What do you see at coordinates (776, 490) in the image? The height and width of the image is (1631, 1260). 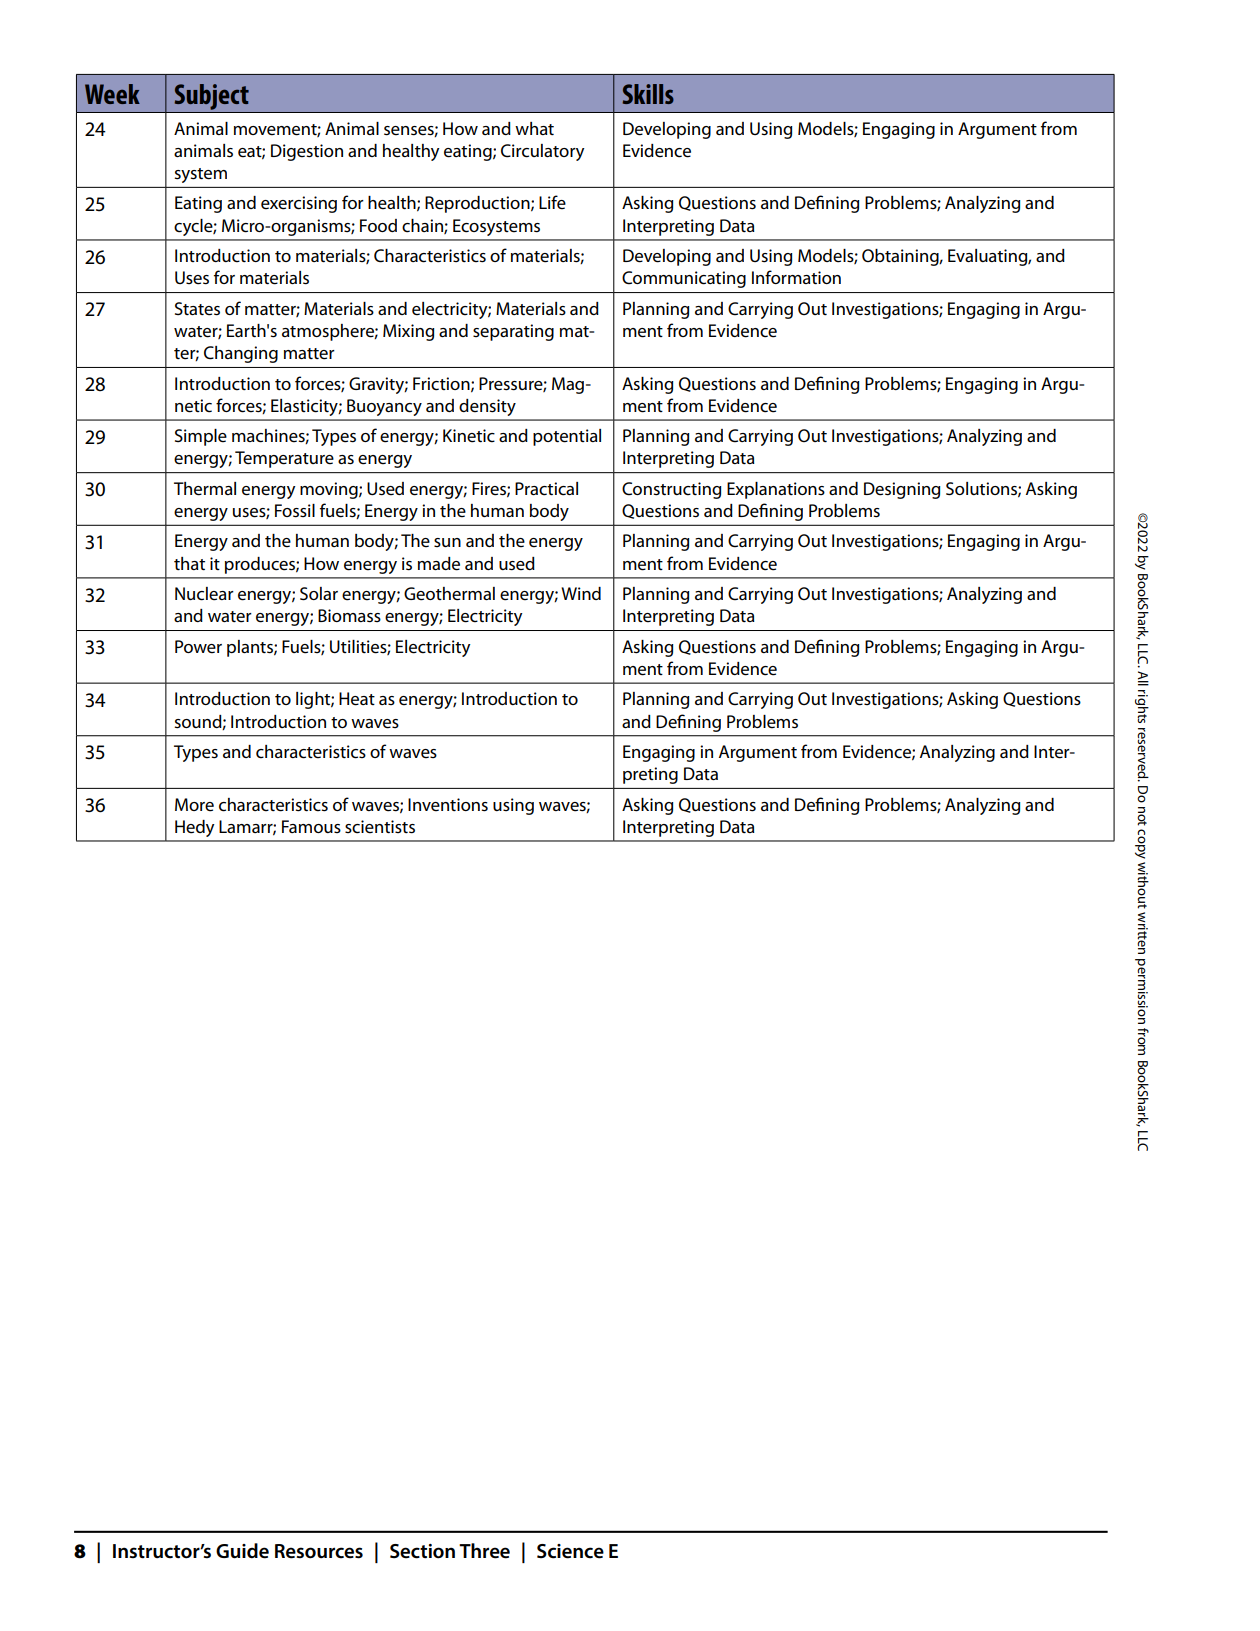 I see `Explanations` at bounding box center [776, 490].
